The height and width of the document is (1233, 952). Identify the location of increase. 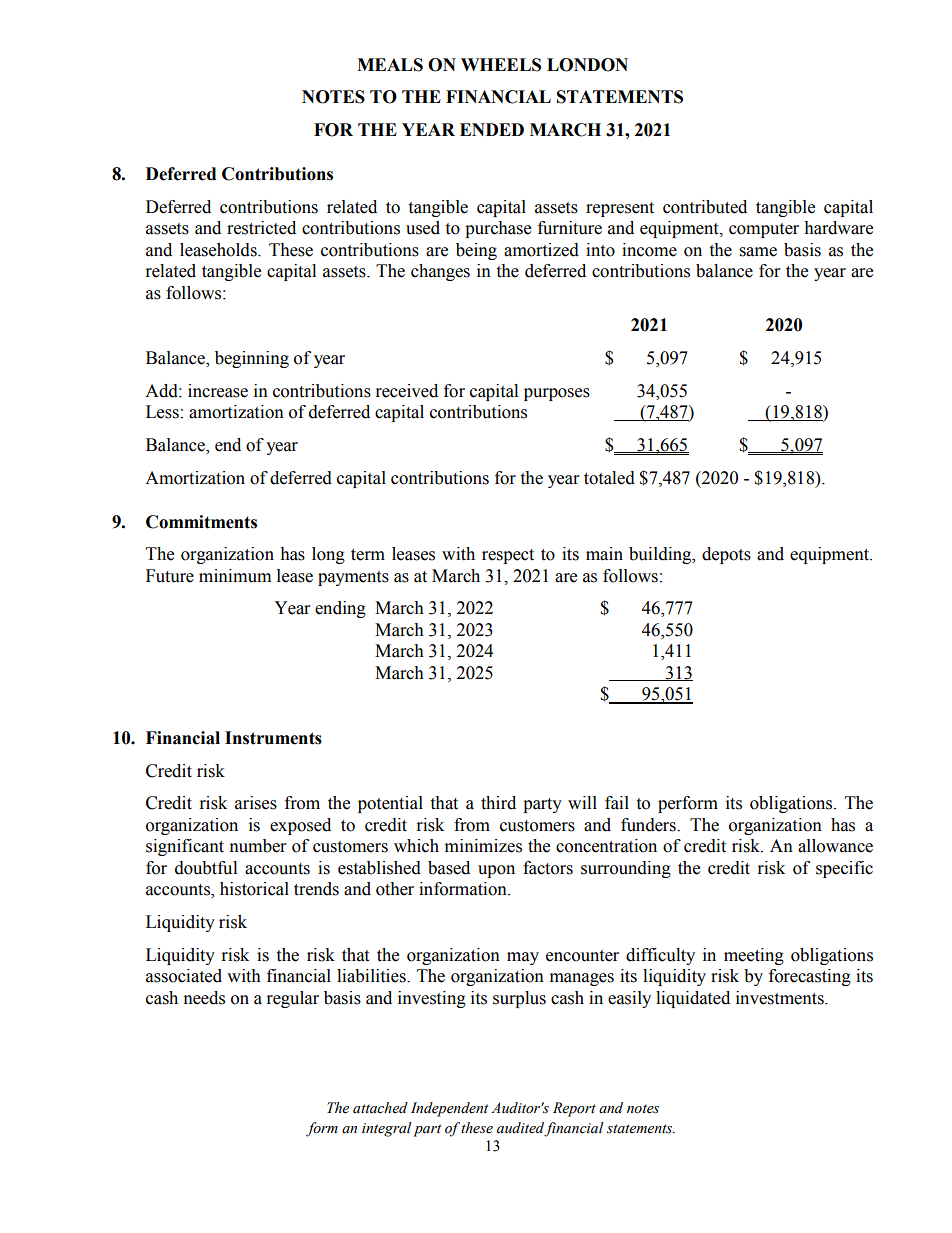
(218, 391).
